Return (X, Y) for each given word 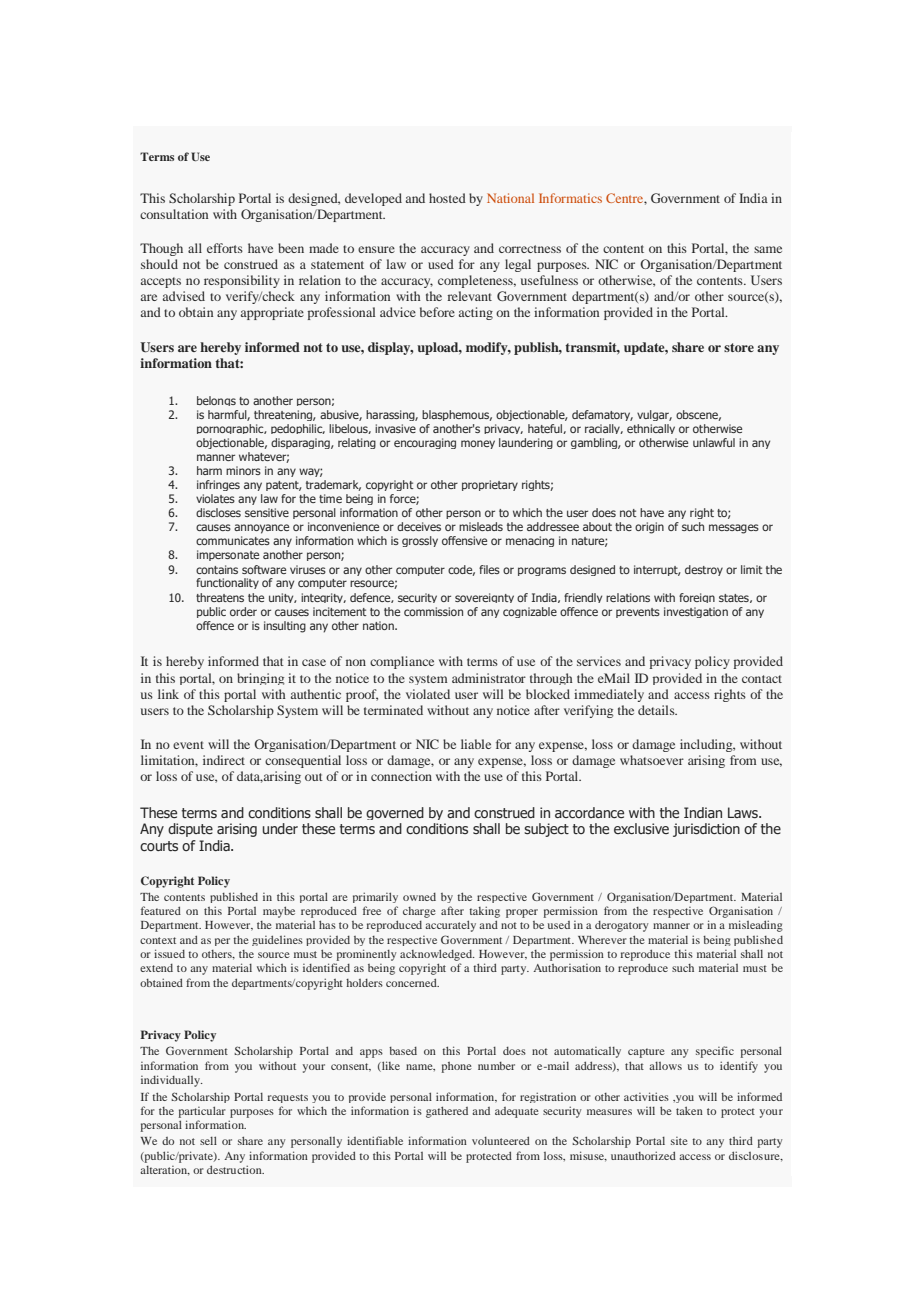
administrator (489, 678)
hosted (447, 198)
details (657, 710)
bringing (260, 679)
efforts (225, 248)
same (768, 249)
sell (208, 1140)
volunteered (501, 1140)
